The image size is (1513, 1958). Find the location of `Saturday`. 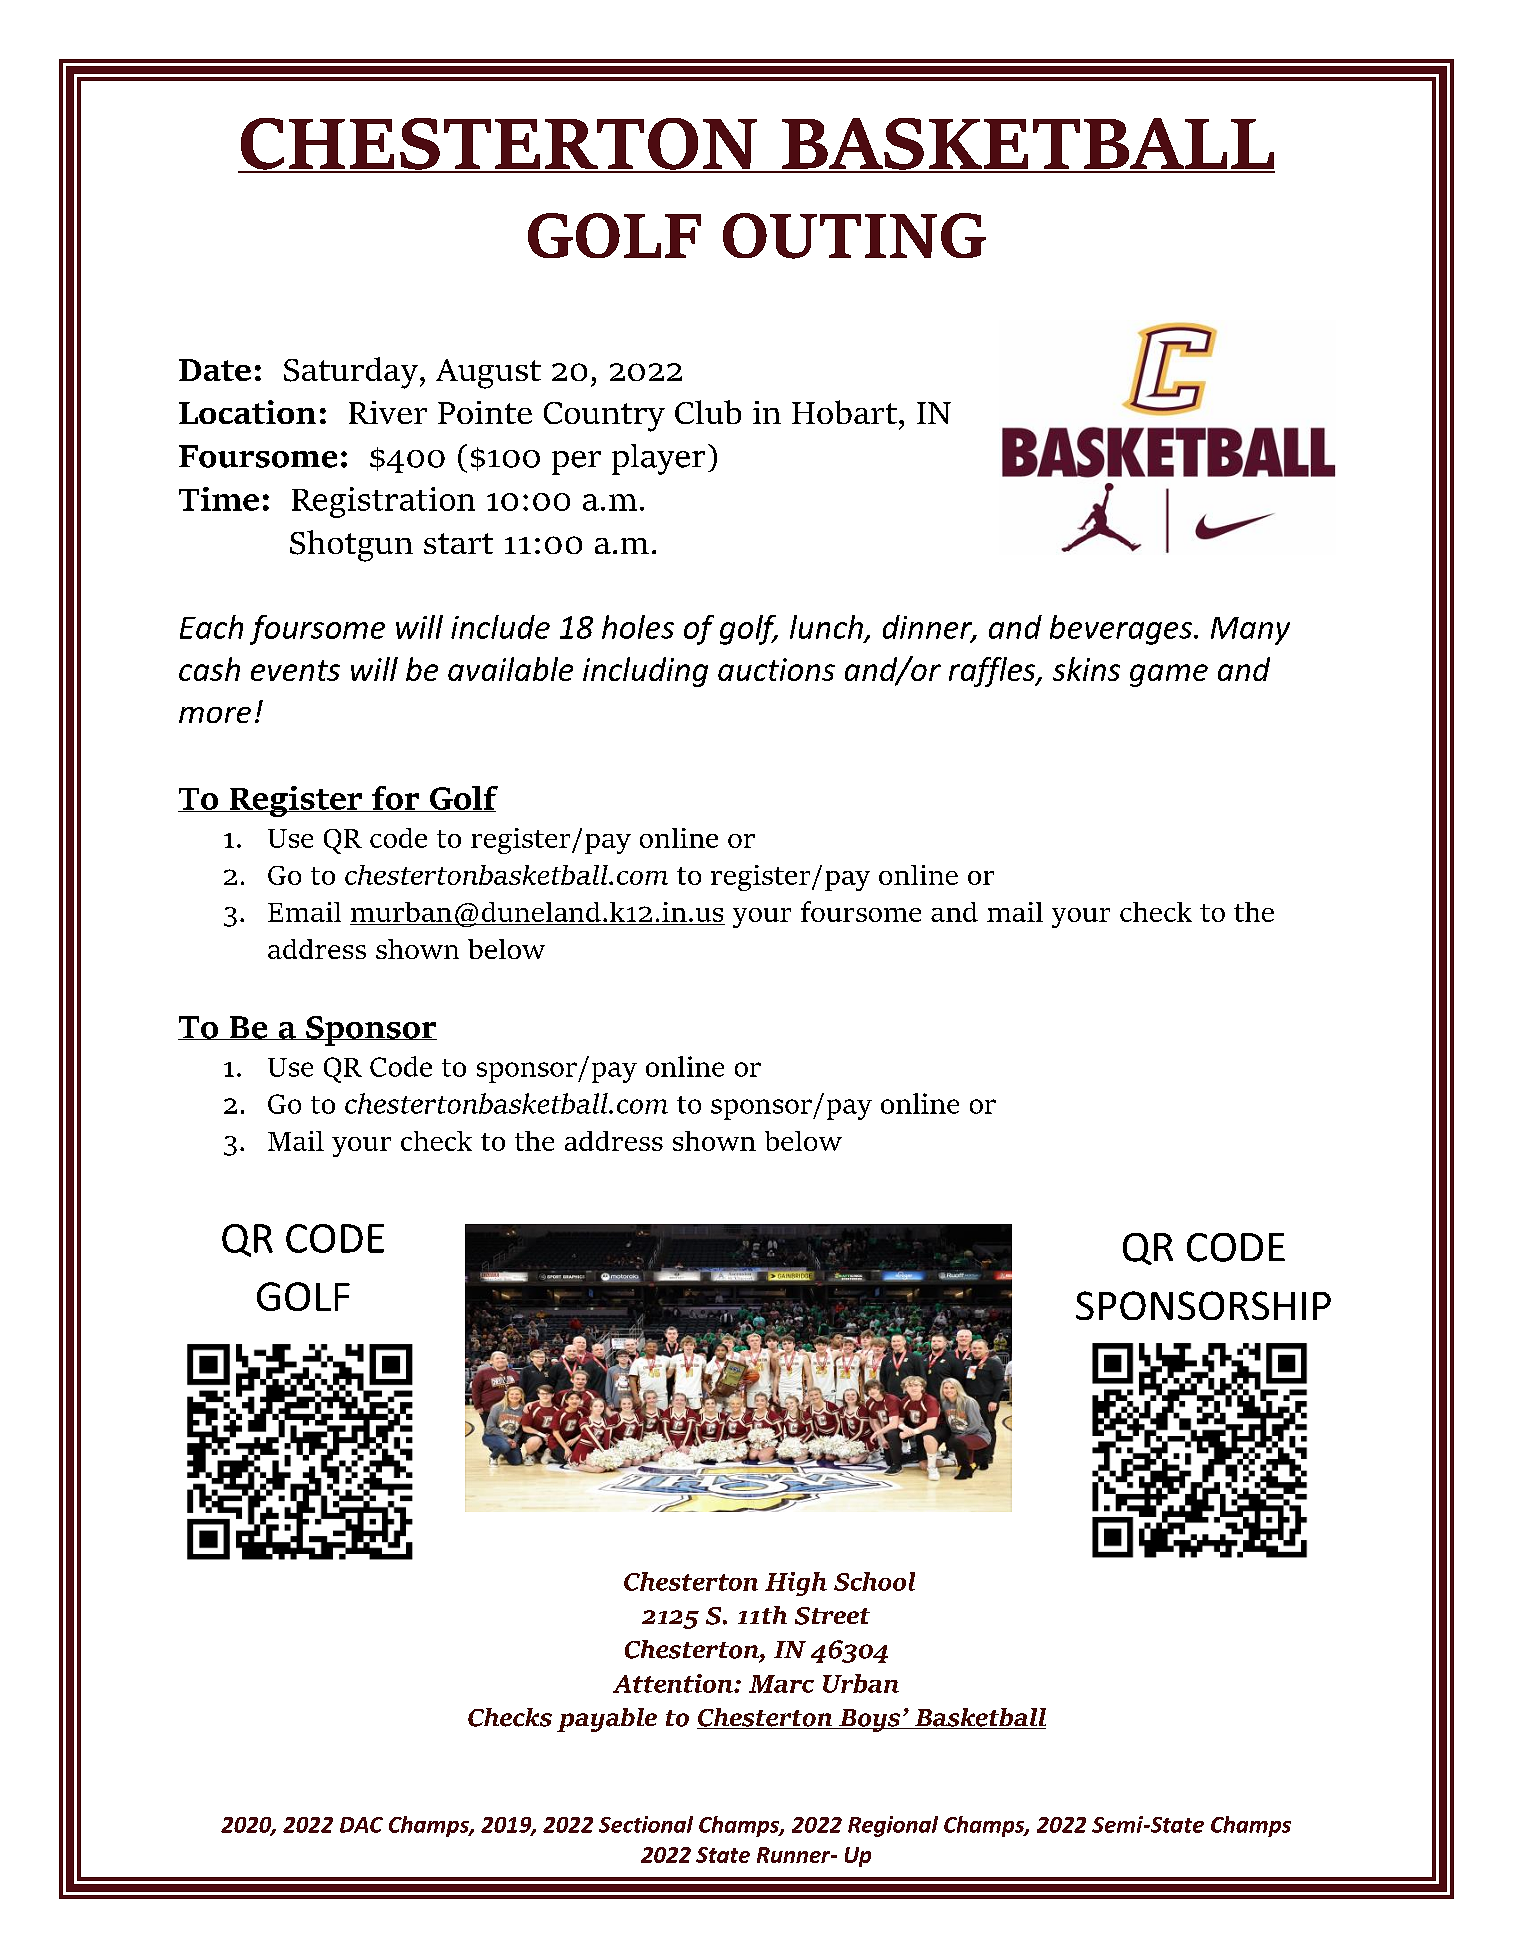

Saturday is located at coordinates (351, 373).
